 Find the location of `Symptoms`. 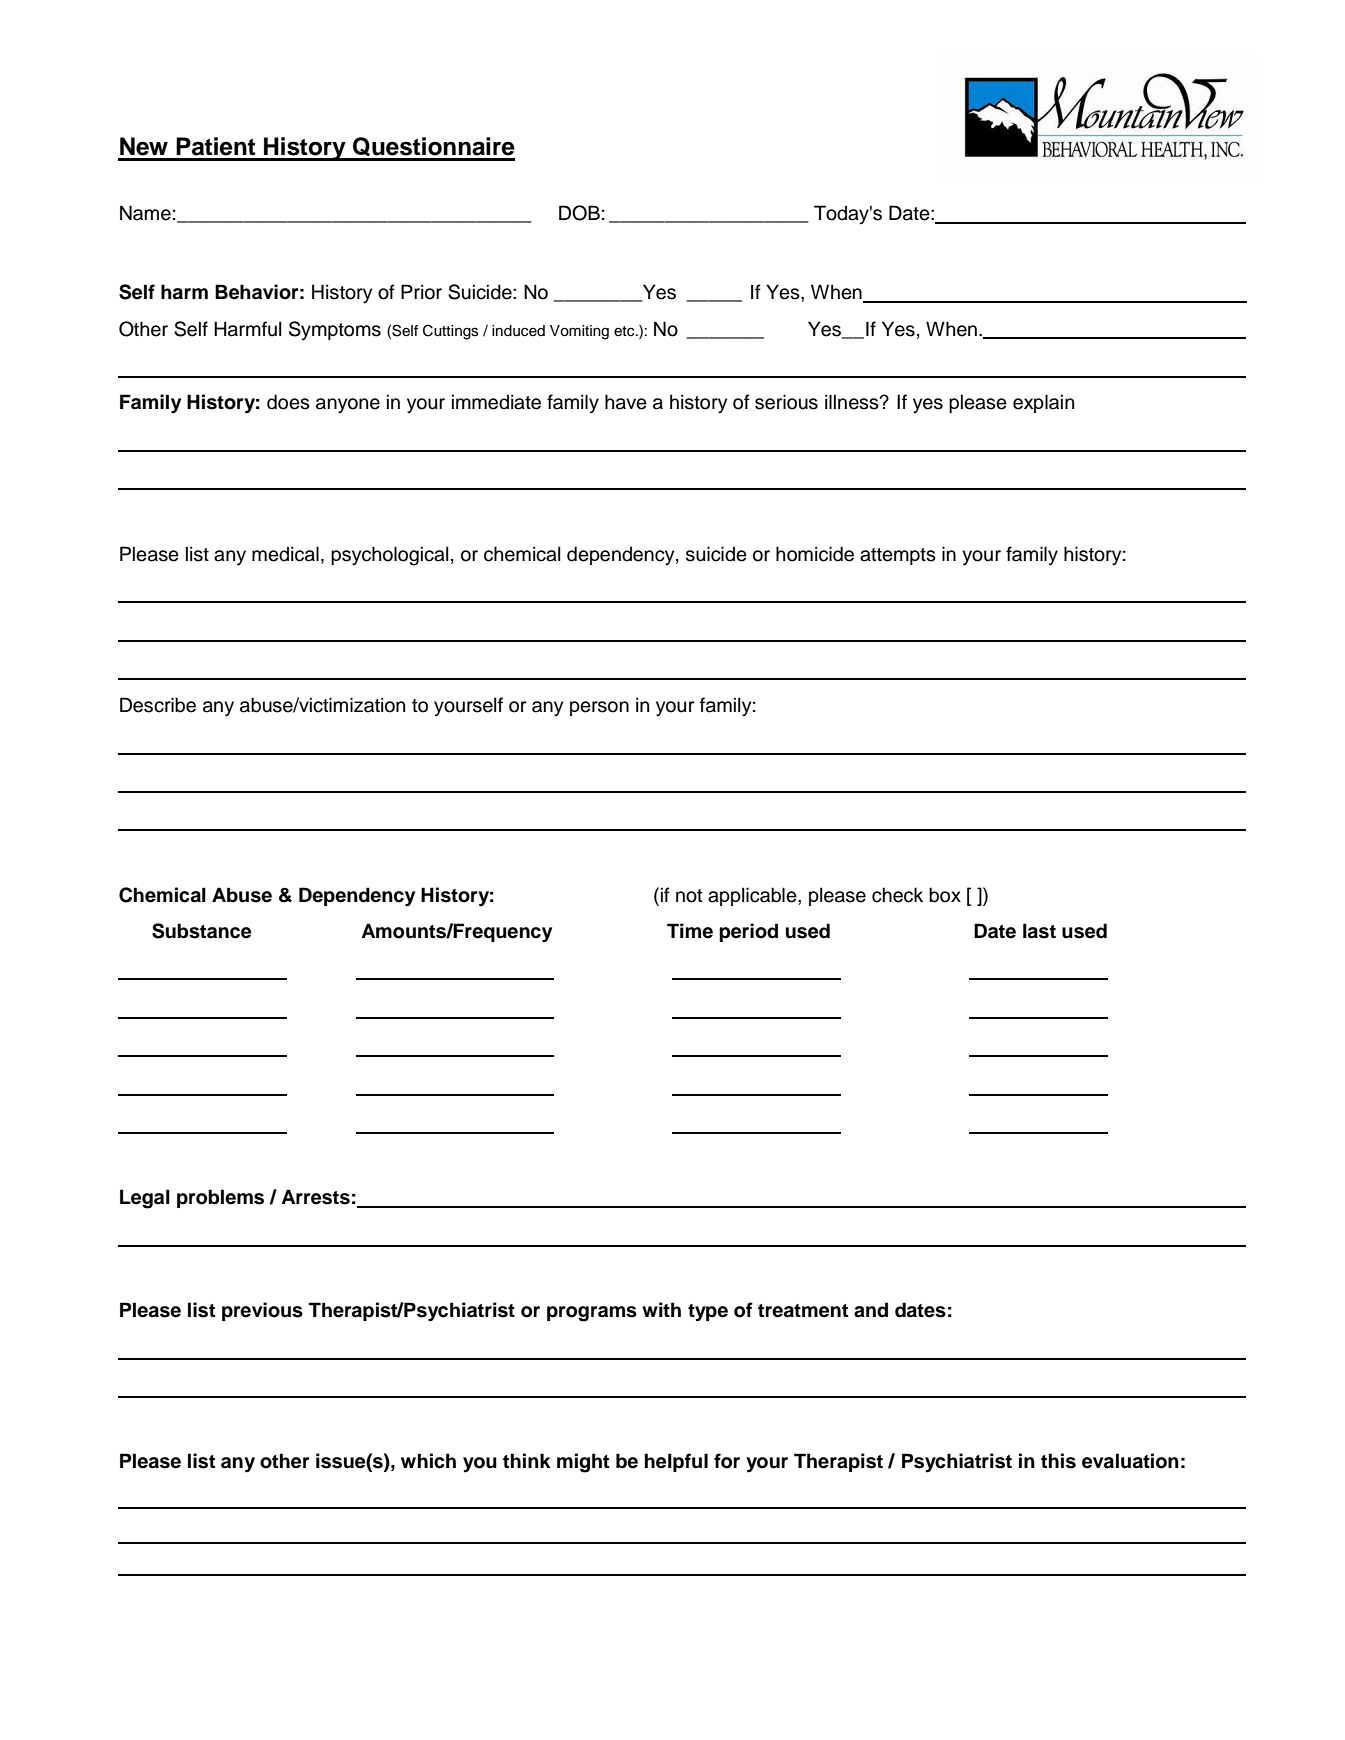

Symptoms is located at coordinates (335, 330).
